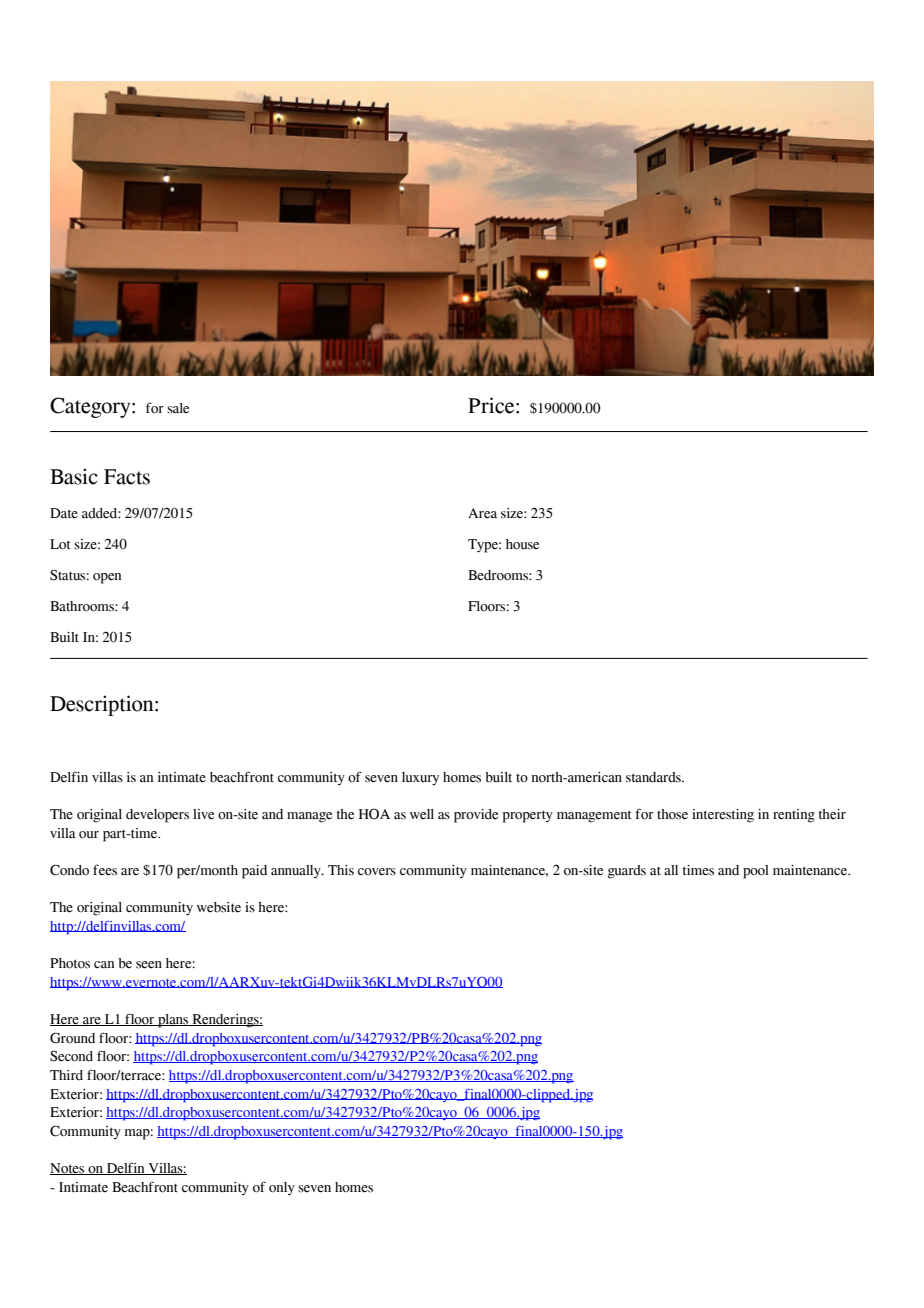 Image resolution: width=924 pixels, height=1308 pixels. What do you see at coordinates (157, 816) in the screenshot?
I see `developers` at bounding box center [157, 816].
